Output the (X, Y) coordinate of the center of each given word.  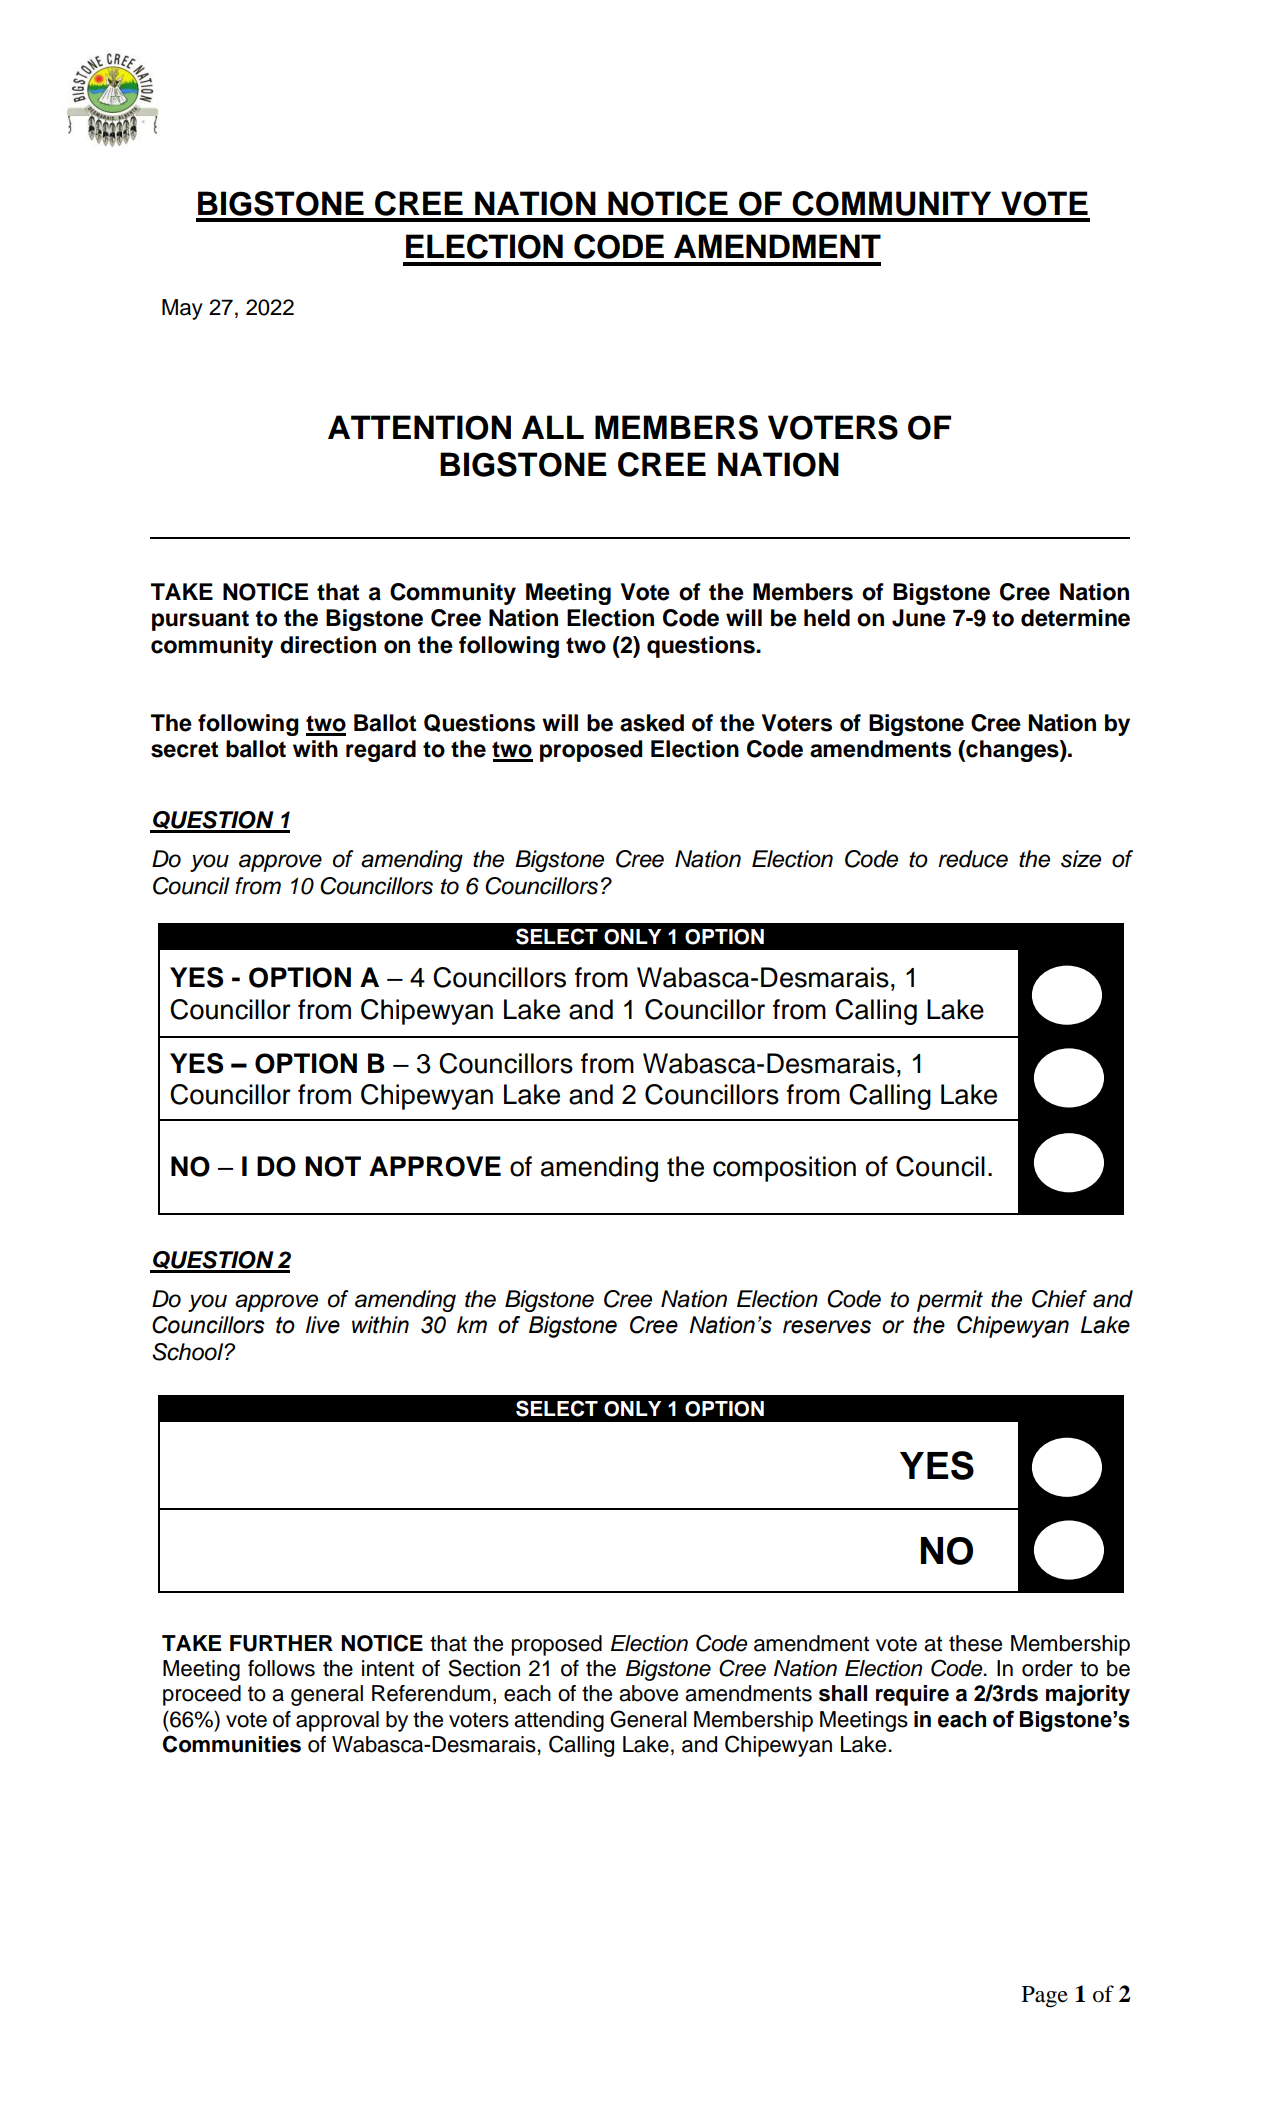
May (182, 309)
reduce (973, 859)
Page (1045, 1997)
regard (381, 751)
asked (652, 723)
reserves (827, 1327)
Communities (232, 1744)
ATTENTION (419, 427)
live (323, 1325)
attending (559, 1721)
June (919, 618)
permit (950, 1301)
